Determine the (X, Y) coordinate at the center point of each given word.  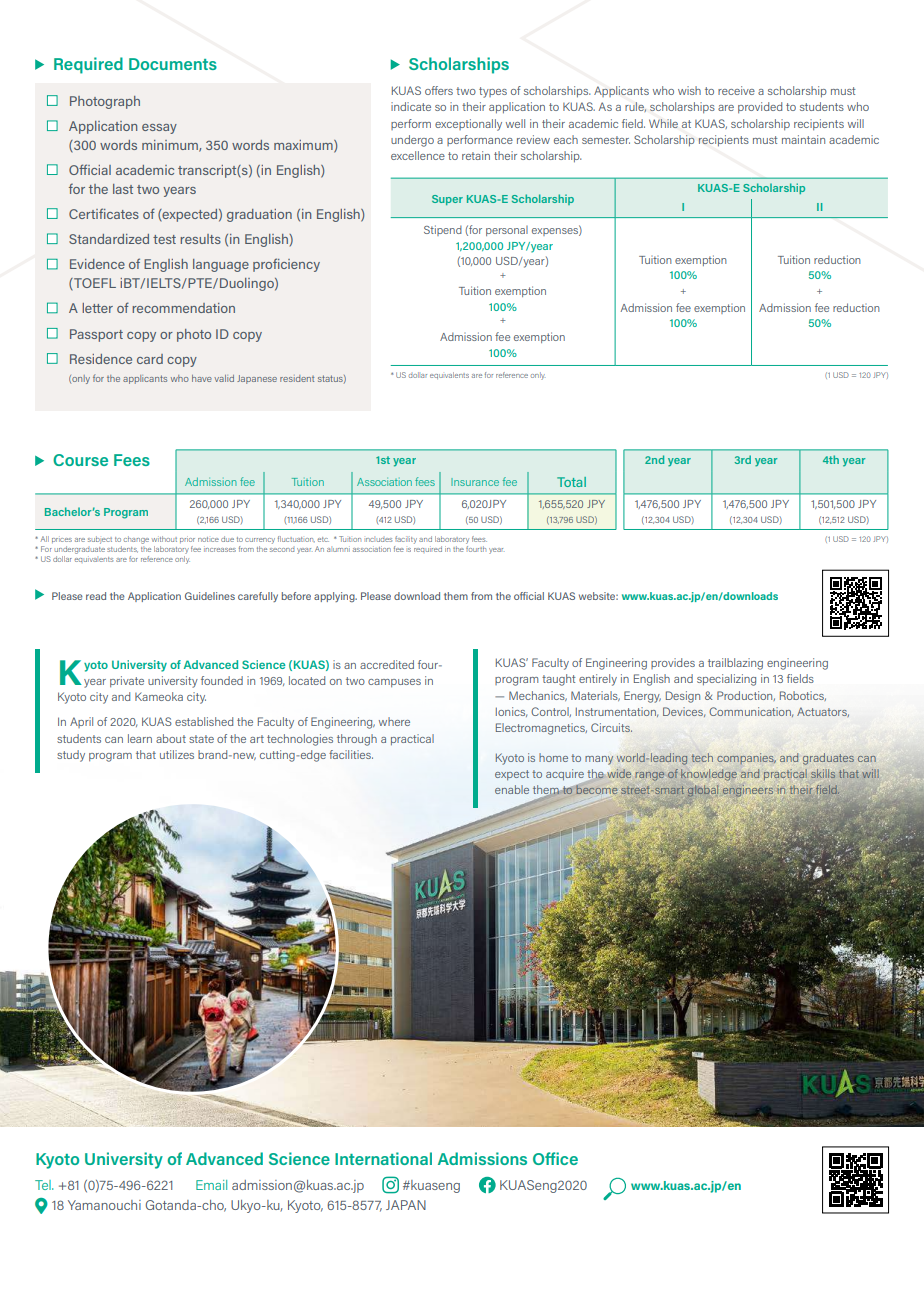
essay (159, 129)
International (383, 1158)
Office (555, 1158)
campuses (394, 683)
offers (439, 90)
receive (736, 90)
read (96, 596)
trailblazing (735, 664)
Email (211, 1185)
